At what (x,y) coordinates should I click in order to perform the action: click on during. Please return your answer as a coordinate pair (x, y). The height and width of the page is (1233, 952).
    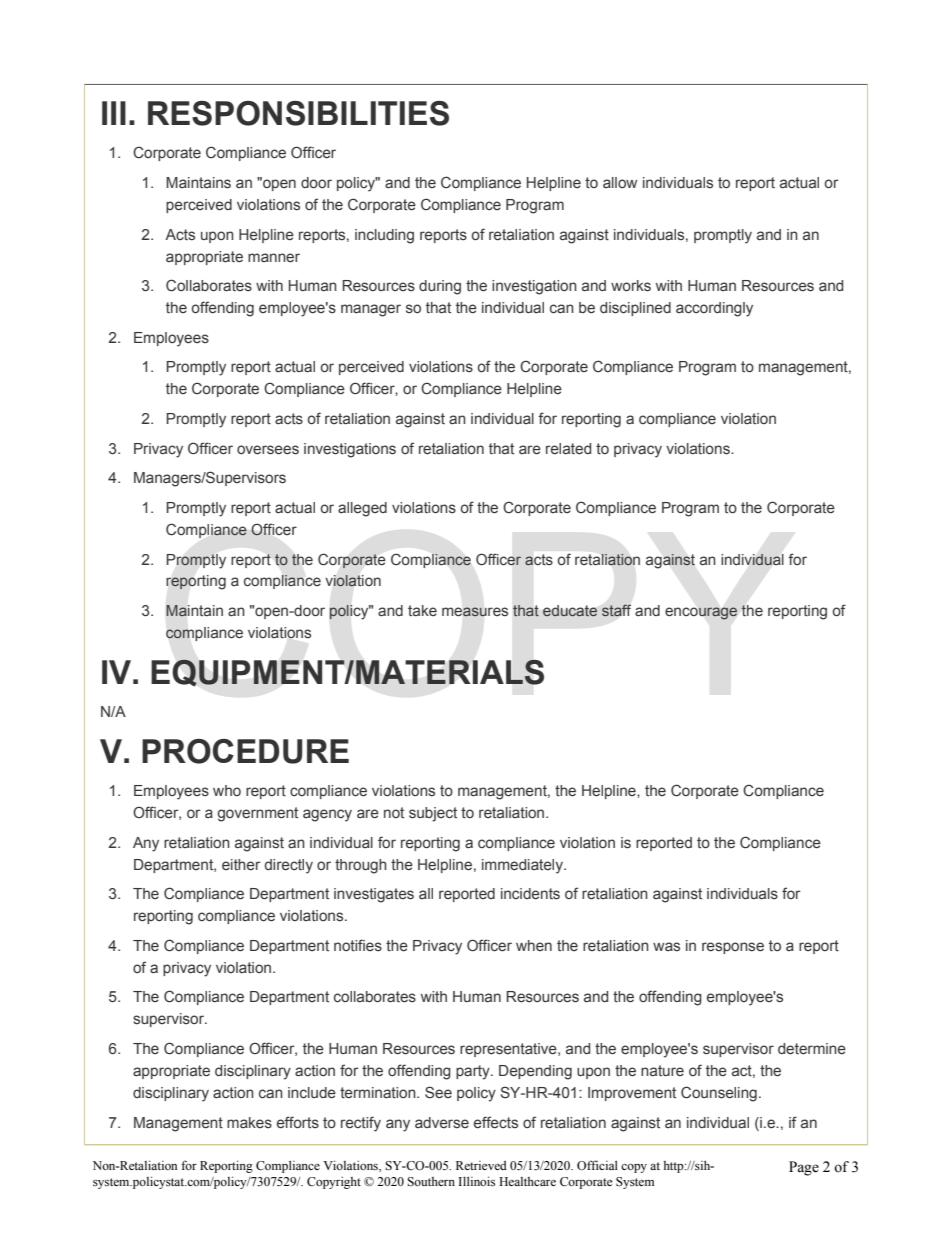
    Looking at the image, I should click on (440, 287).
